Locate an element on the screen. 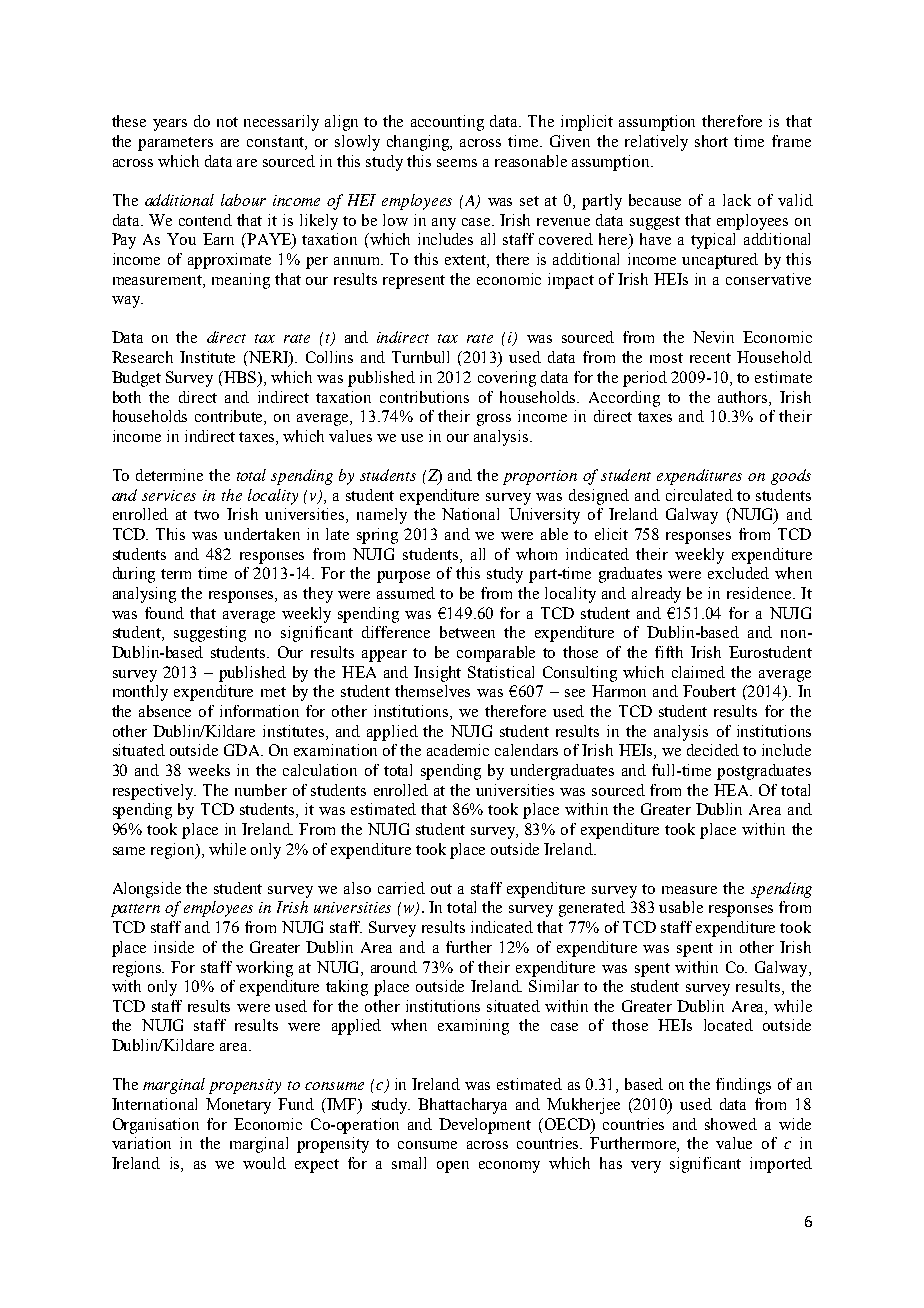 The image size is (924, 1308). located is located at coordinates (728, 1025).
